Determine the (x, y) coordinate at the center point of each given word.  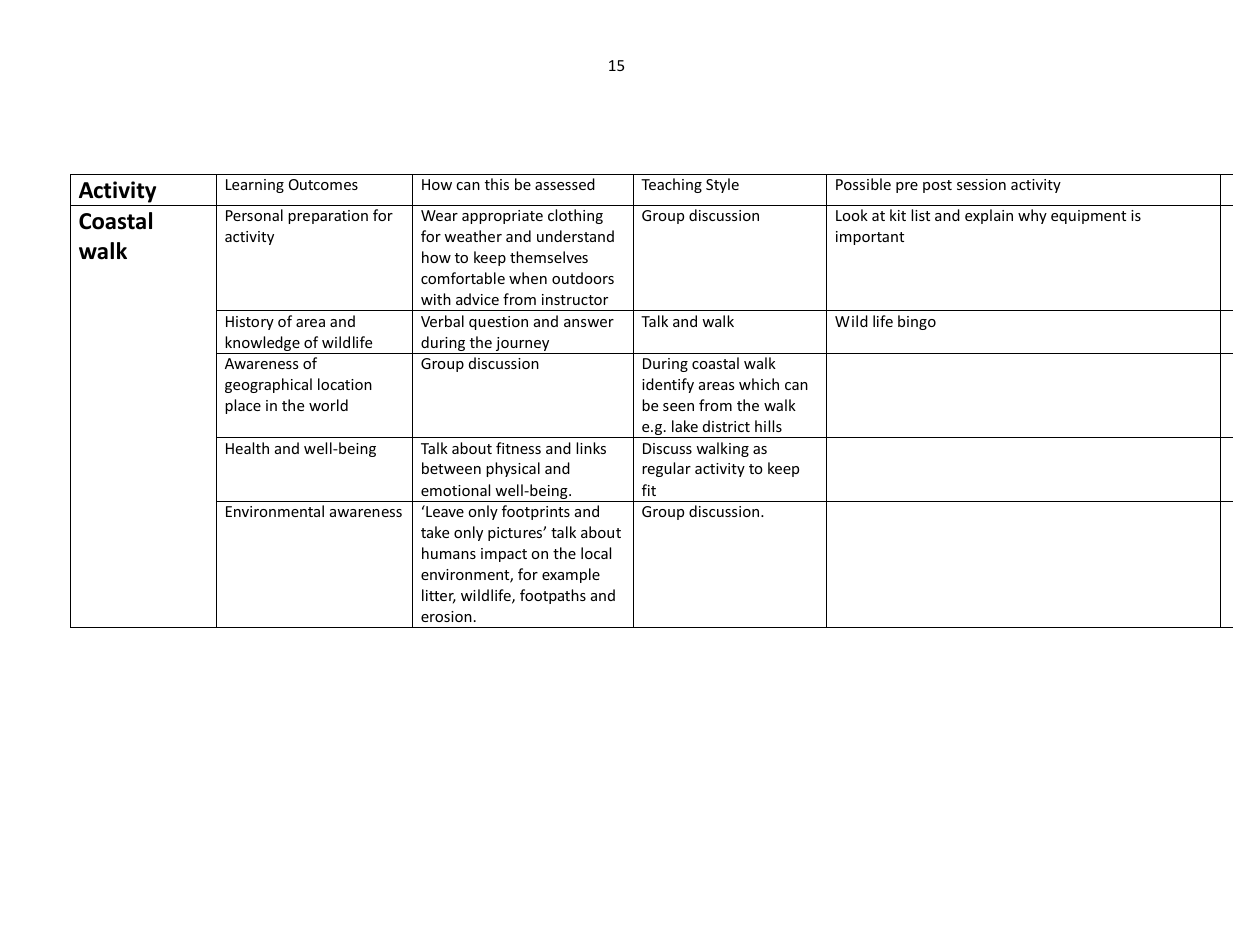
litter (439, 596)
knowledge (262, 345)
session (981, 184)
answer (589, 323)
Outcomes (323, 184)
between (451, 468)
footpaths (553, 596)
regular (666, 469)
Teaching (671, 185)
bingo (917, 322)
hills (768, 426)
